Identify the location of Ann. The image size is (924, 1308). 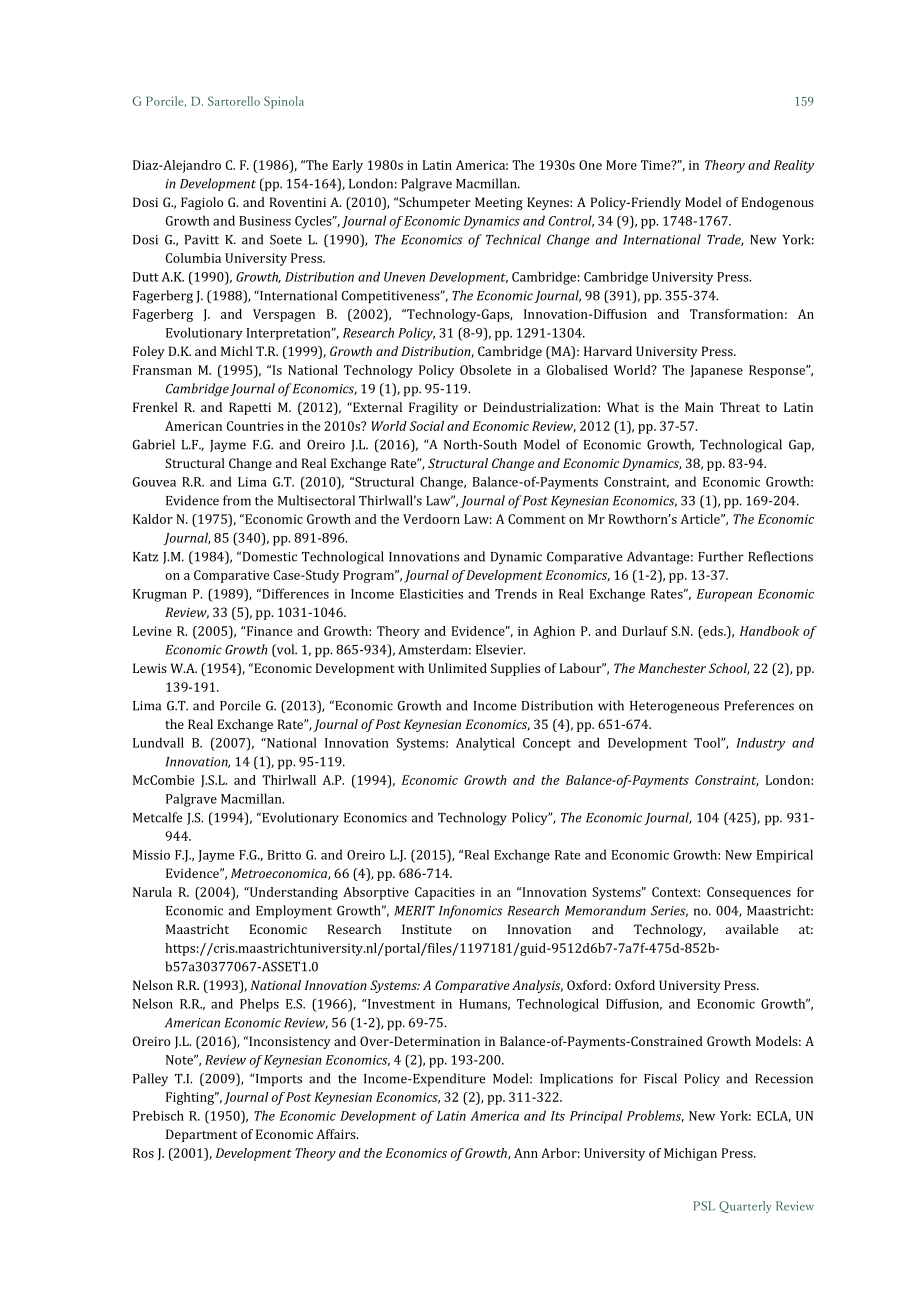
(526, 1153).
